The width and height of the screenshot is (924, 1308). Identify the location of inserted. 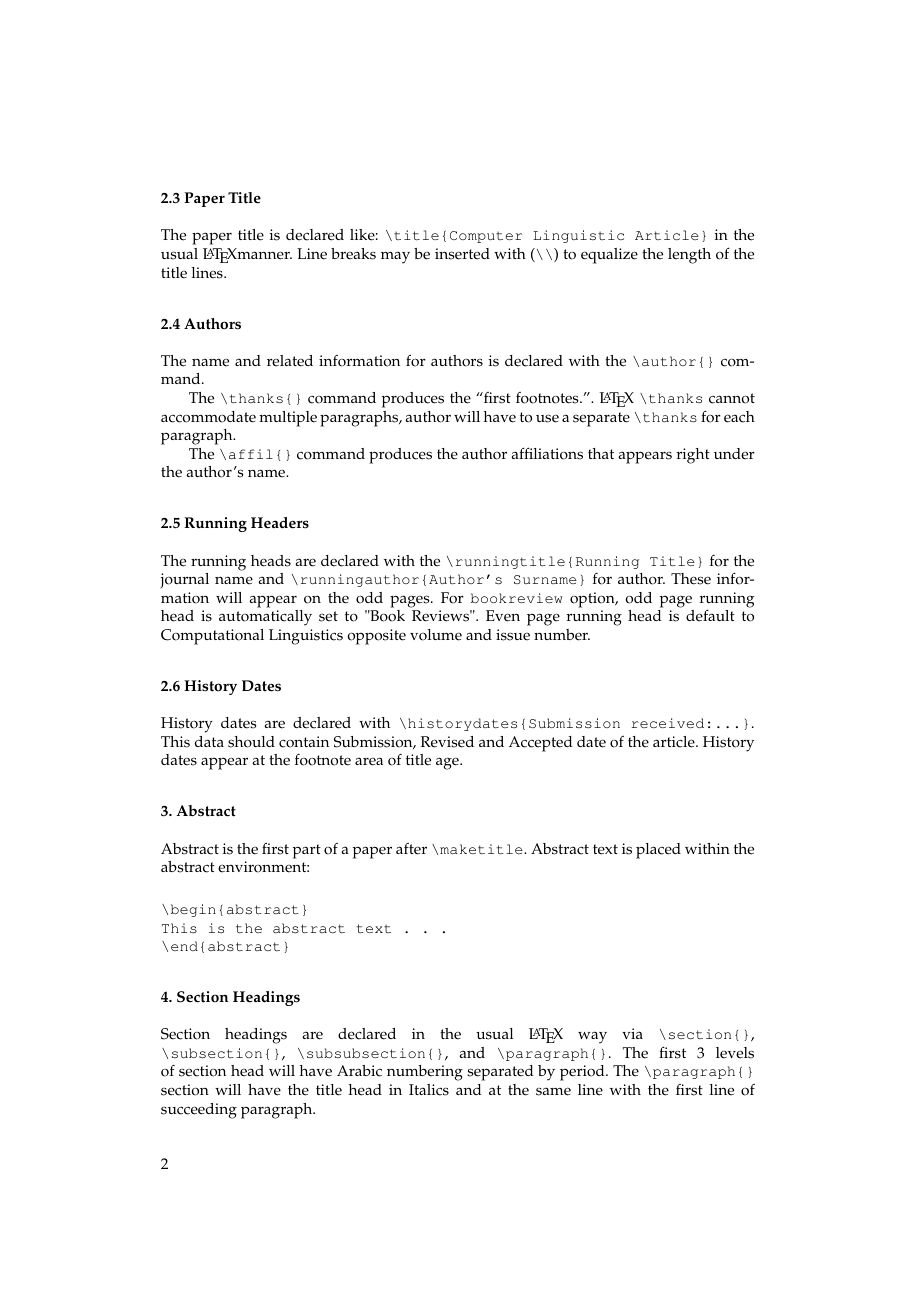
(462, 254).
